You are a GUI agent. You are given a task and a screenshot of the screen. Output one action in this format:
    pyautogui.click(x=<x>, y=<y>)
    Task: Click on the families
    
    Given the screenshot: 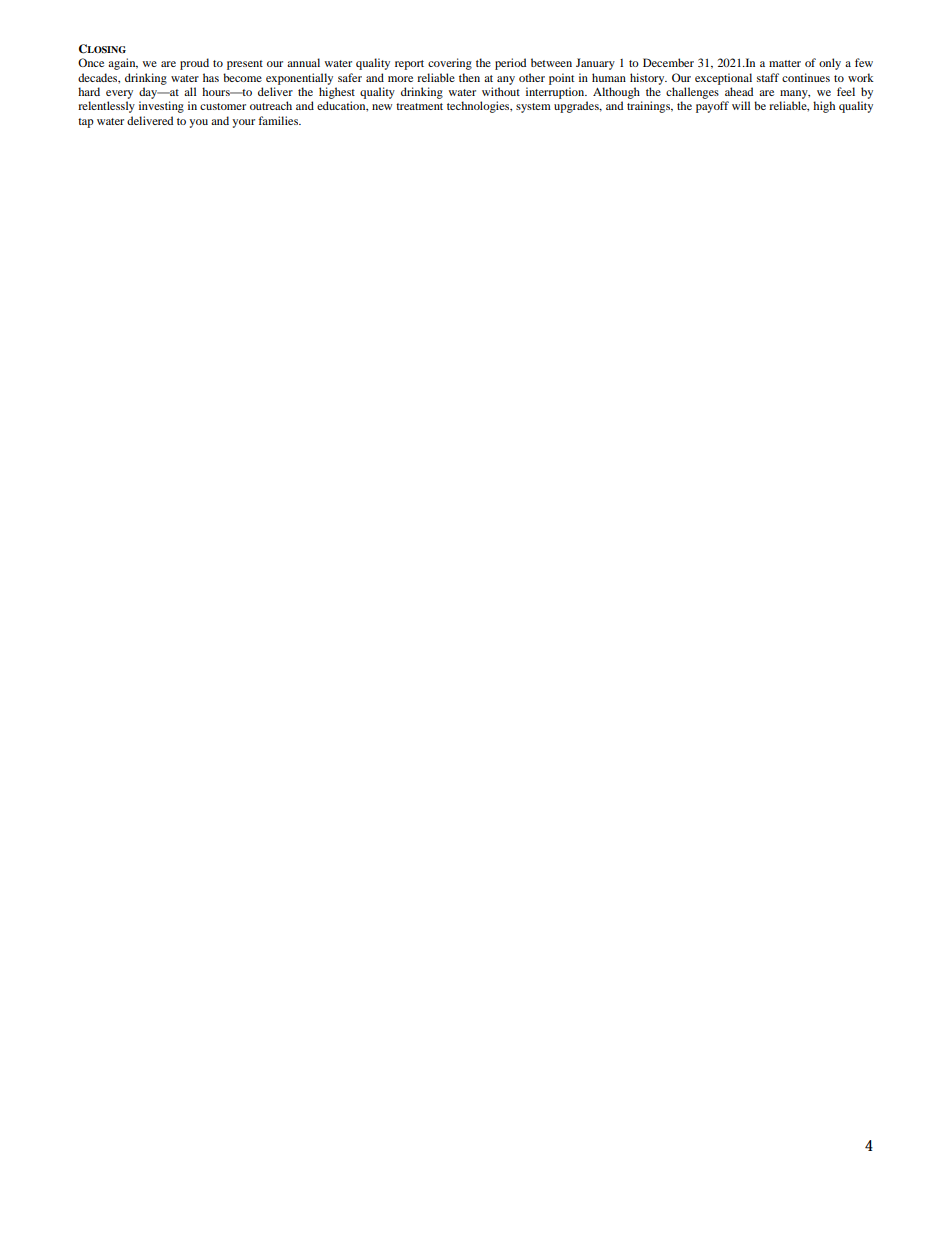 What is the action you would take?
    pyautogui.click(x=279, y=120)
